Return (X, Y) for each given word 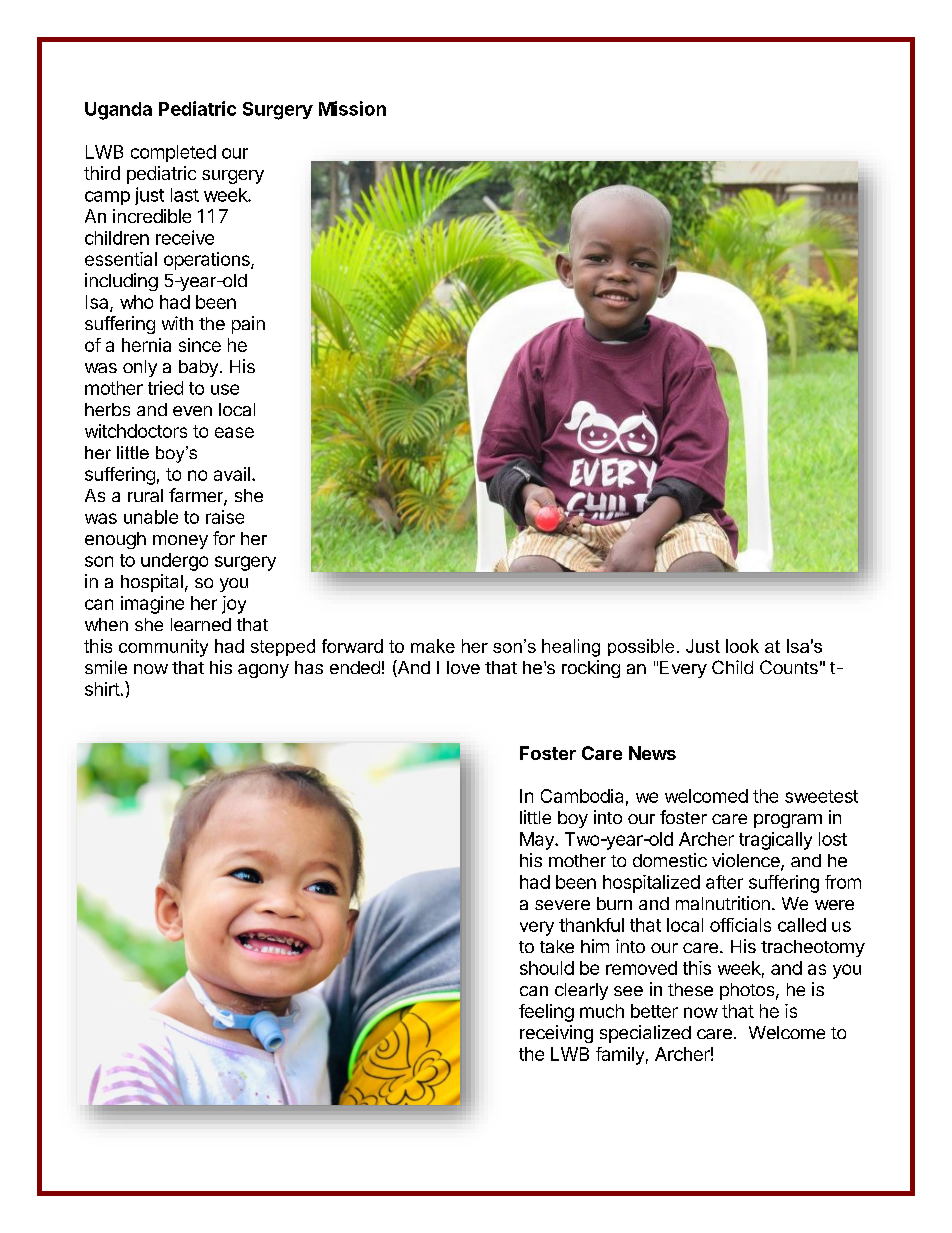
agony (263, 671)
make (433, 646)
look (742, 646)
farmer (197, 496)
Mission (352, 108)
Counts (789, 667)
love (463, 667)
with (177, 323)
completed (173, 153)
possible (641, 647)
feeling (546, 1013)
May (538, 841)
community (163, 648)
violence (747, 861)
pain (248, 325)
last (185, 195)
